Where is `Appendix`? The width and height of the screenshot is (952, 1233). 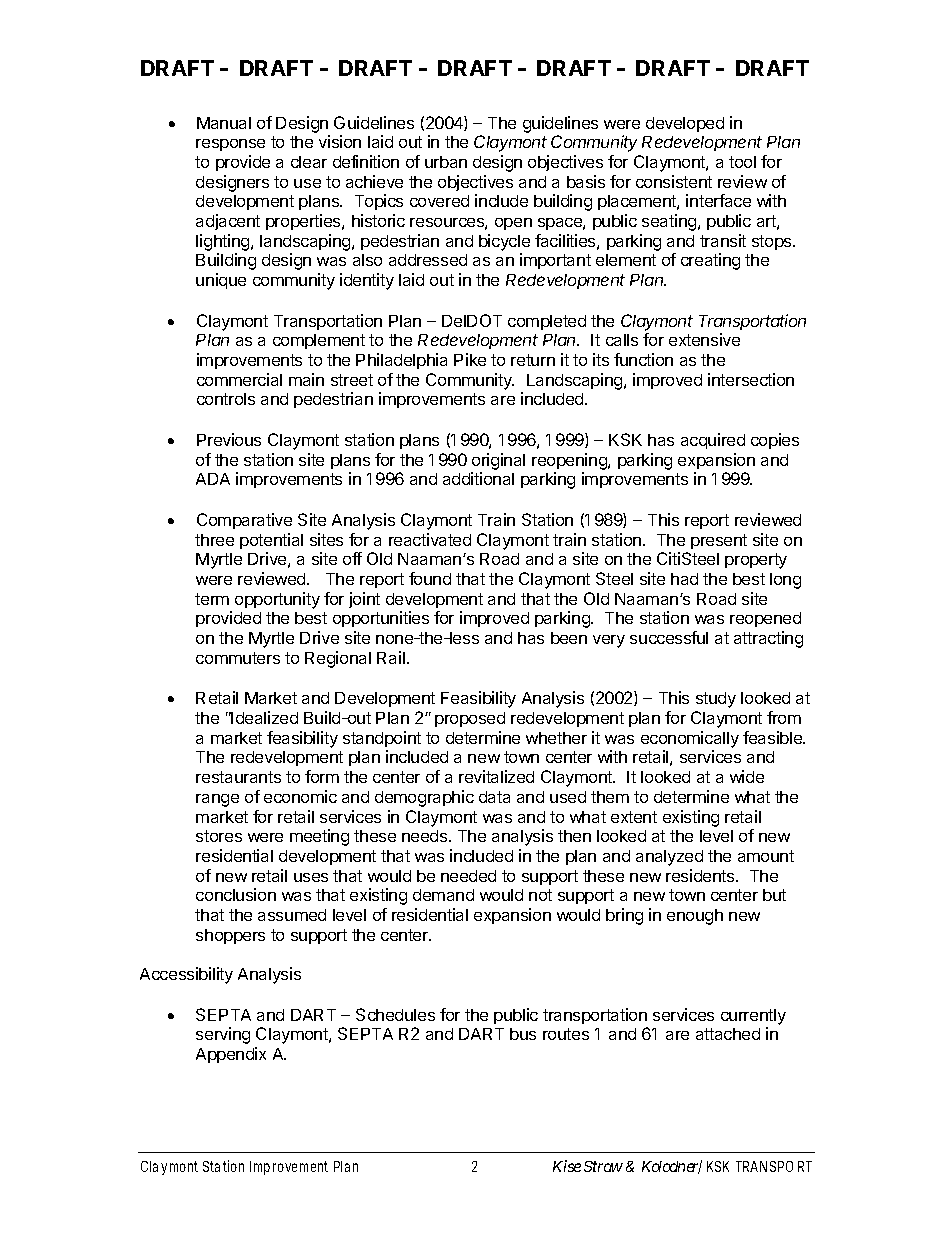 Appendix is located at coordinates (231, 1055).
